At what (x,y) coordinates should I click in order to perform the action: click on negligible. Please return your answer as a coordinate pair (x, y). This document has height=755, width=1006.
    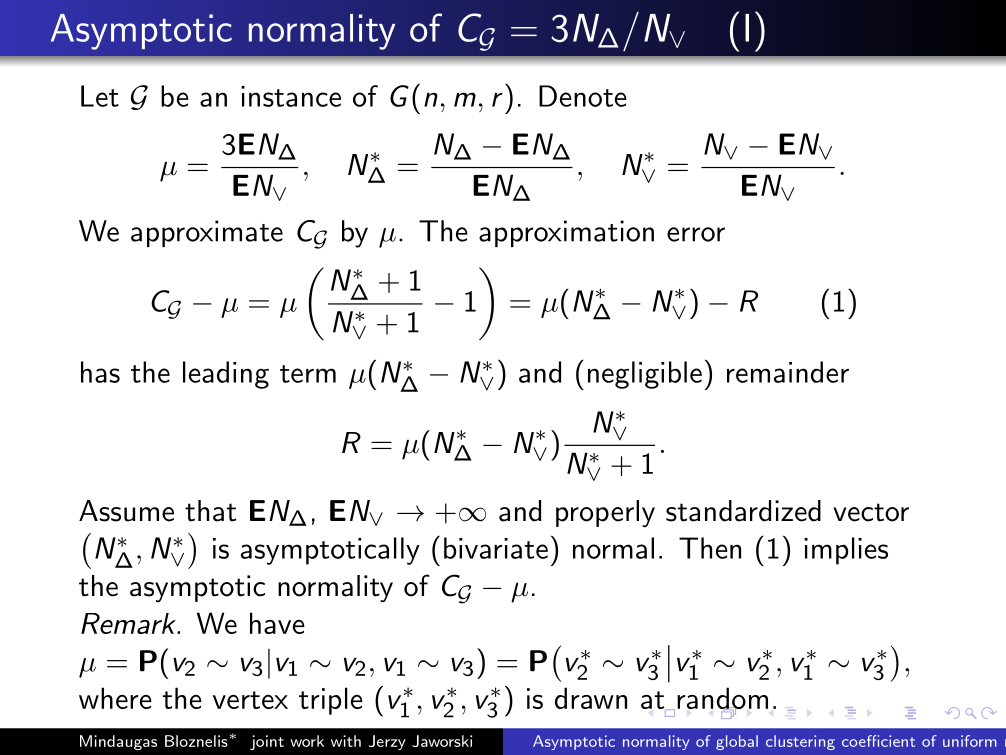
    Looking at the image, I should click on (645, 375).
